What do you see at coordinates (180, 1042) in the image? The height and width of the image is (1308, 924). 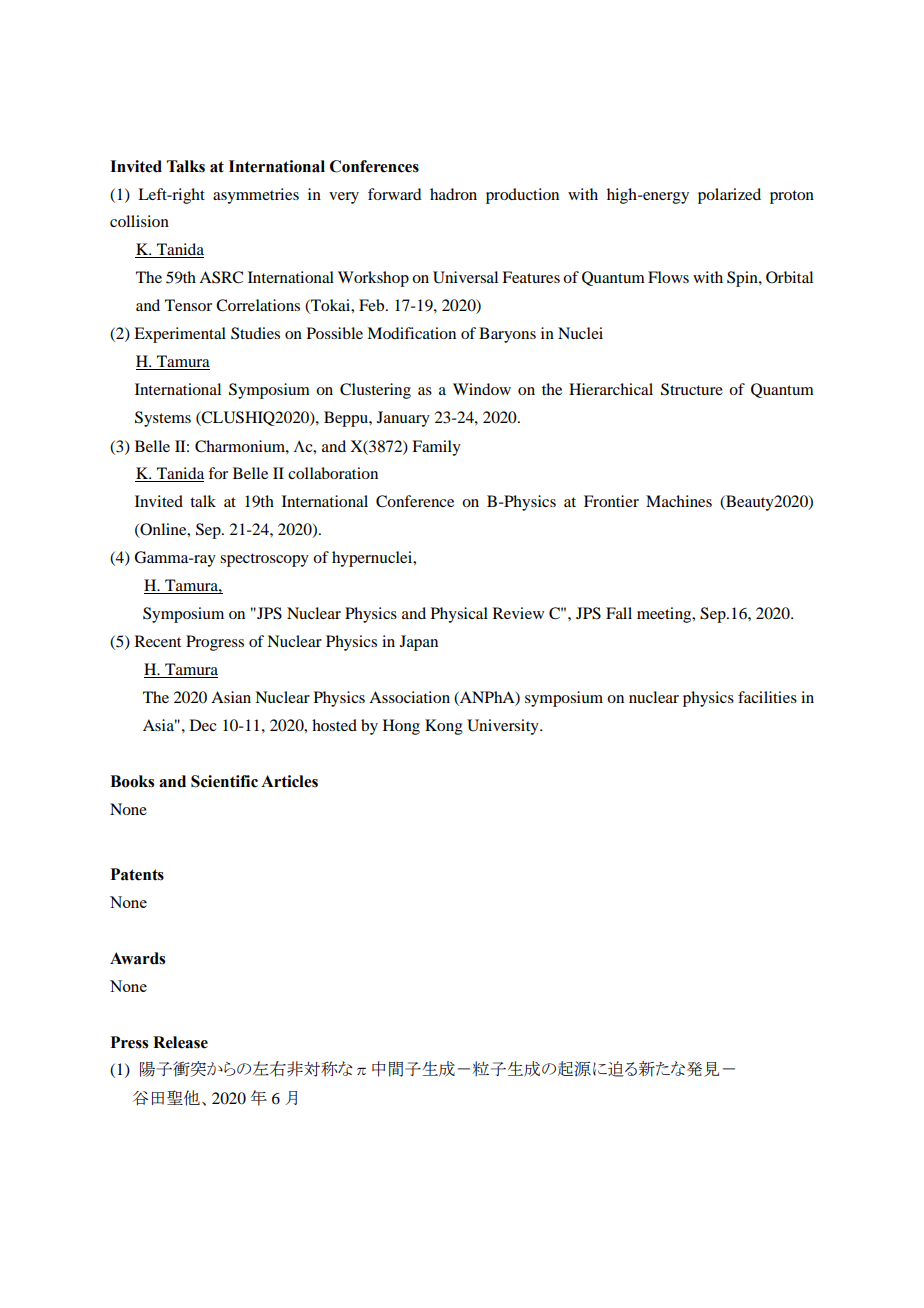 I see `Release` at bounding box center [180, 1042].
